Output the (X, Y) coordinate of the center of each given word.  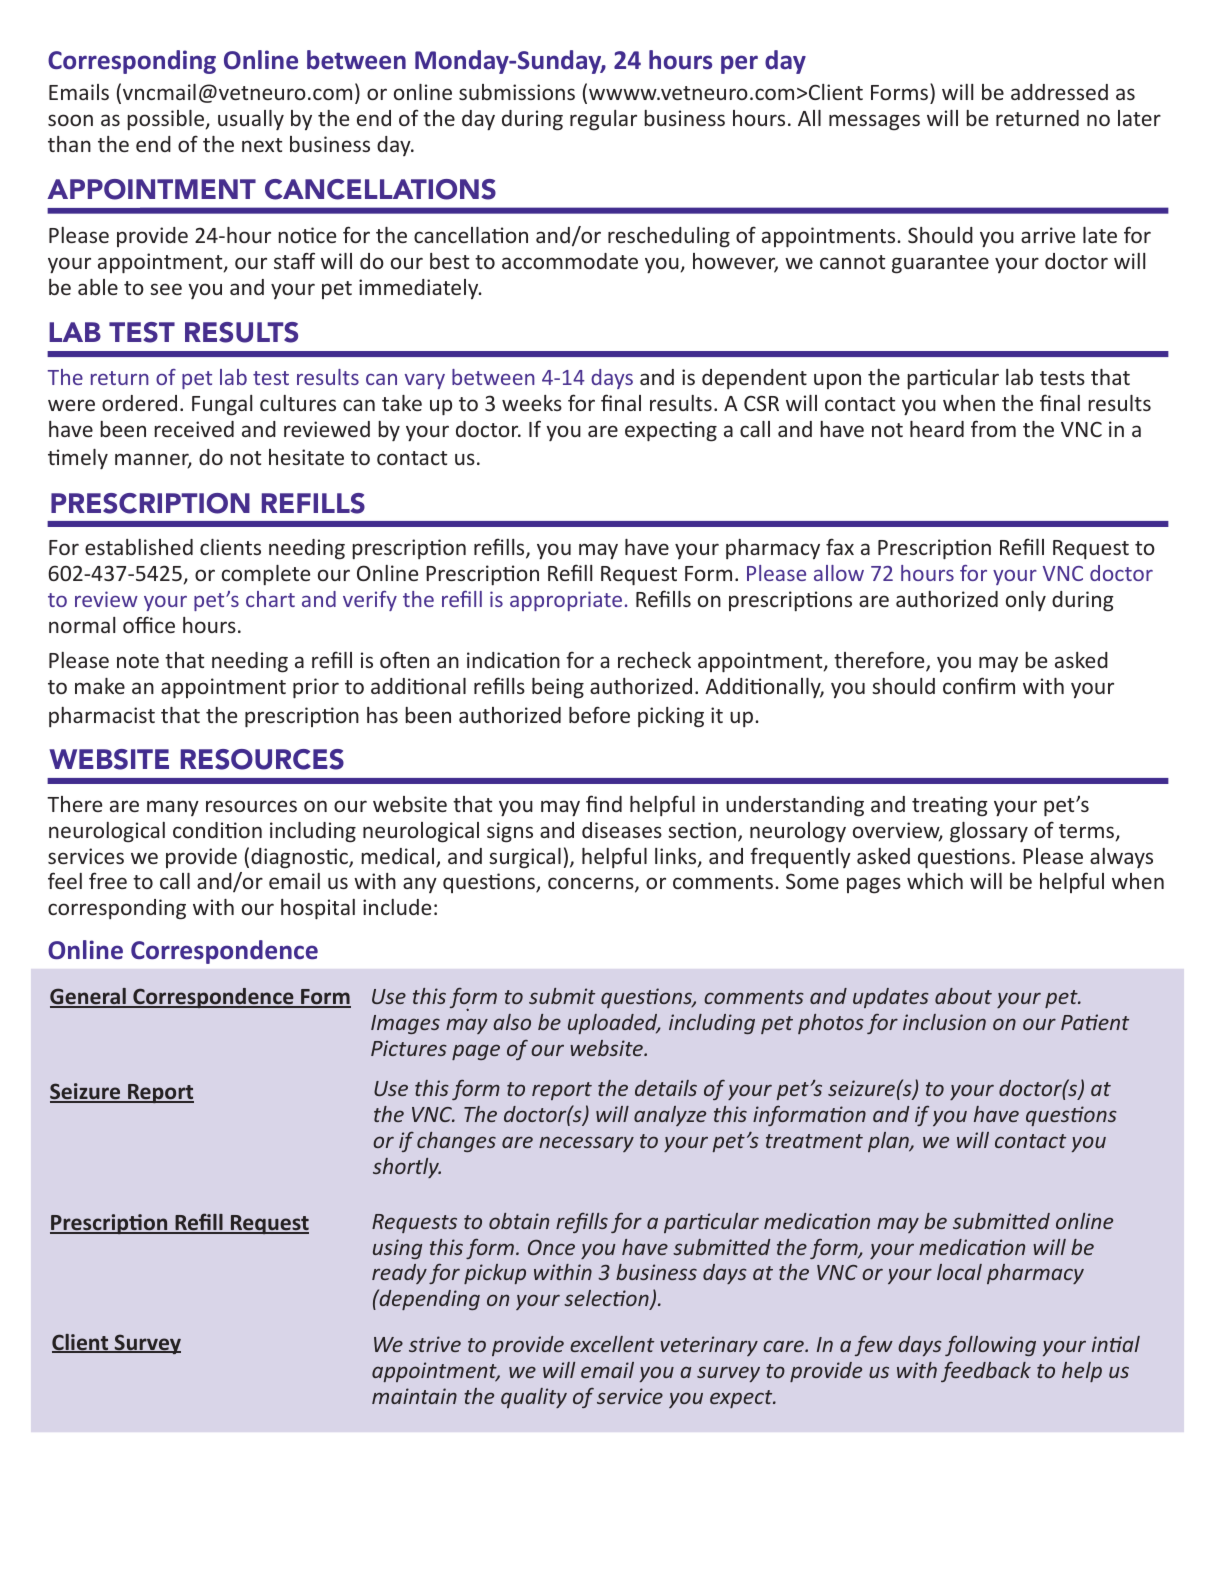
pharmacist (102, 717)
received (194, 429)
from (993, 428)
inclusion (944, 1022)
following (990, 1345)
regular (603, 120)
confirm (979, 685)
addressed (1059, 92)
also (512, 1022)
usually (251, 120)
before (599, 714)
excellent (612, 1344)
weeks (532, 403)
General (89, 997)
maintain (414, 1396)
